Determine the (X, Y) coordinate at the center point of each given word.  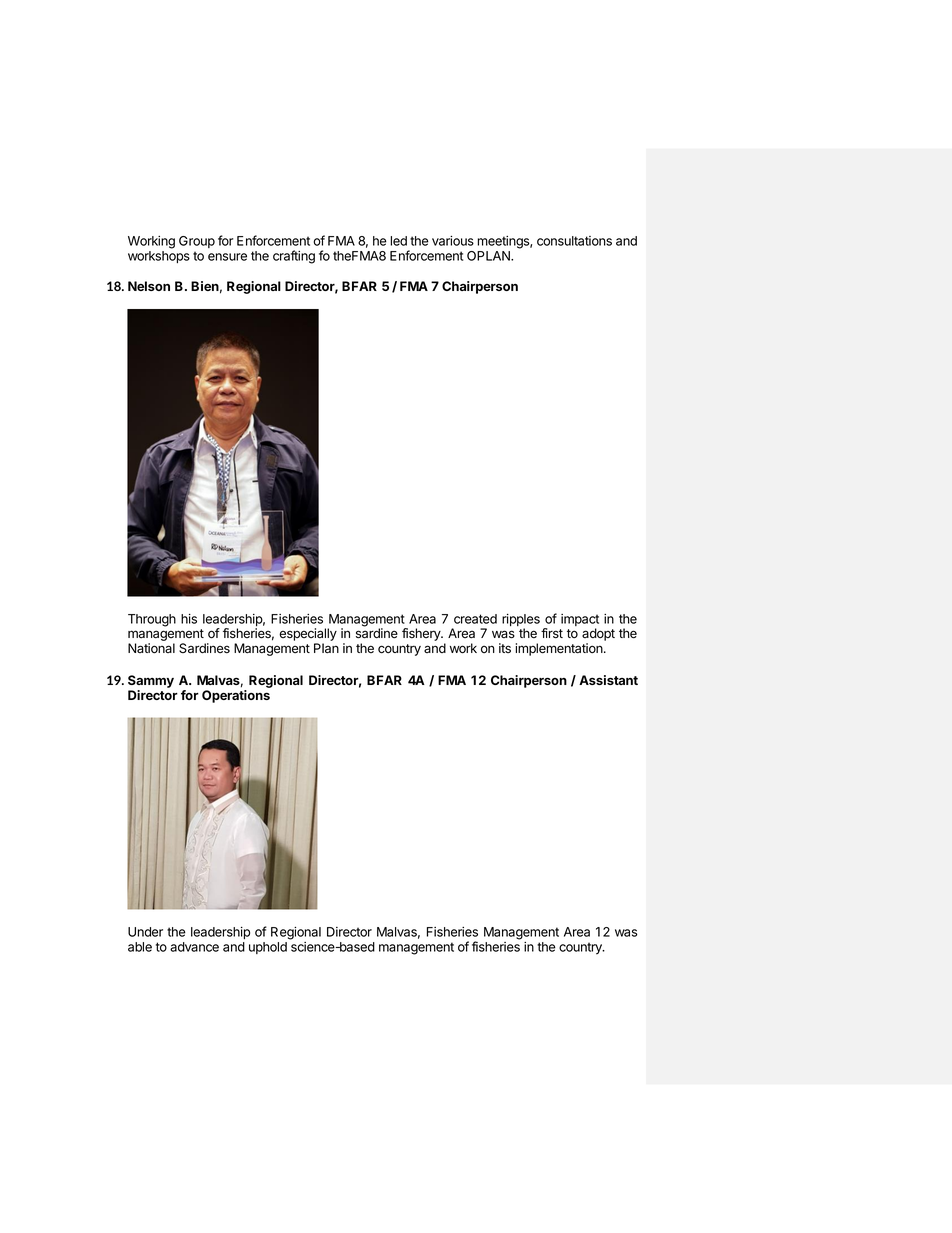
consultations (574, 241)
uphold (268, 948)
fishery (422, 634)
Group (197, 242)
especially (308, 636)
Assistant (608, 680)
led (398, 241)
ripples (521, 621)
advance (194, 947)
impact (580, 621)
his (189, 619)
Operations (236, 696)
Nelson (149, 286)
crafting (294, 257)
